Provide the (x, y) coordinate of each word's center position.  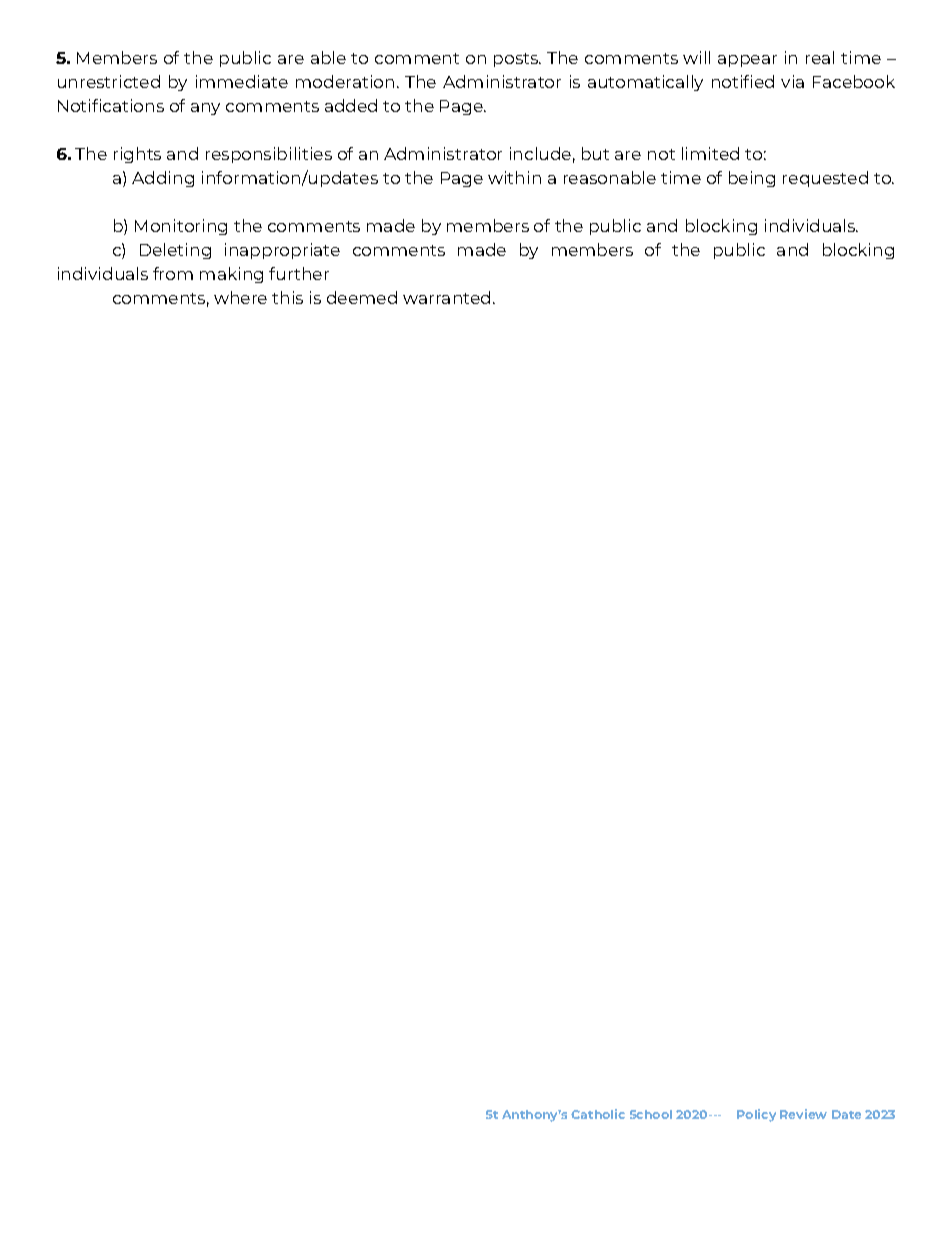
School (651, 1114)
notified (743, 81)
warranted (446, 297)
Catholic (598, 1114)
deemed (362, 297)
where (240, 297)
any (205, 109)
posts (517, 60)
